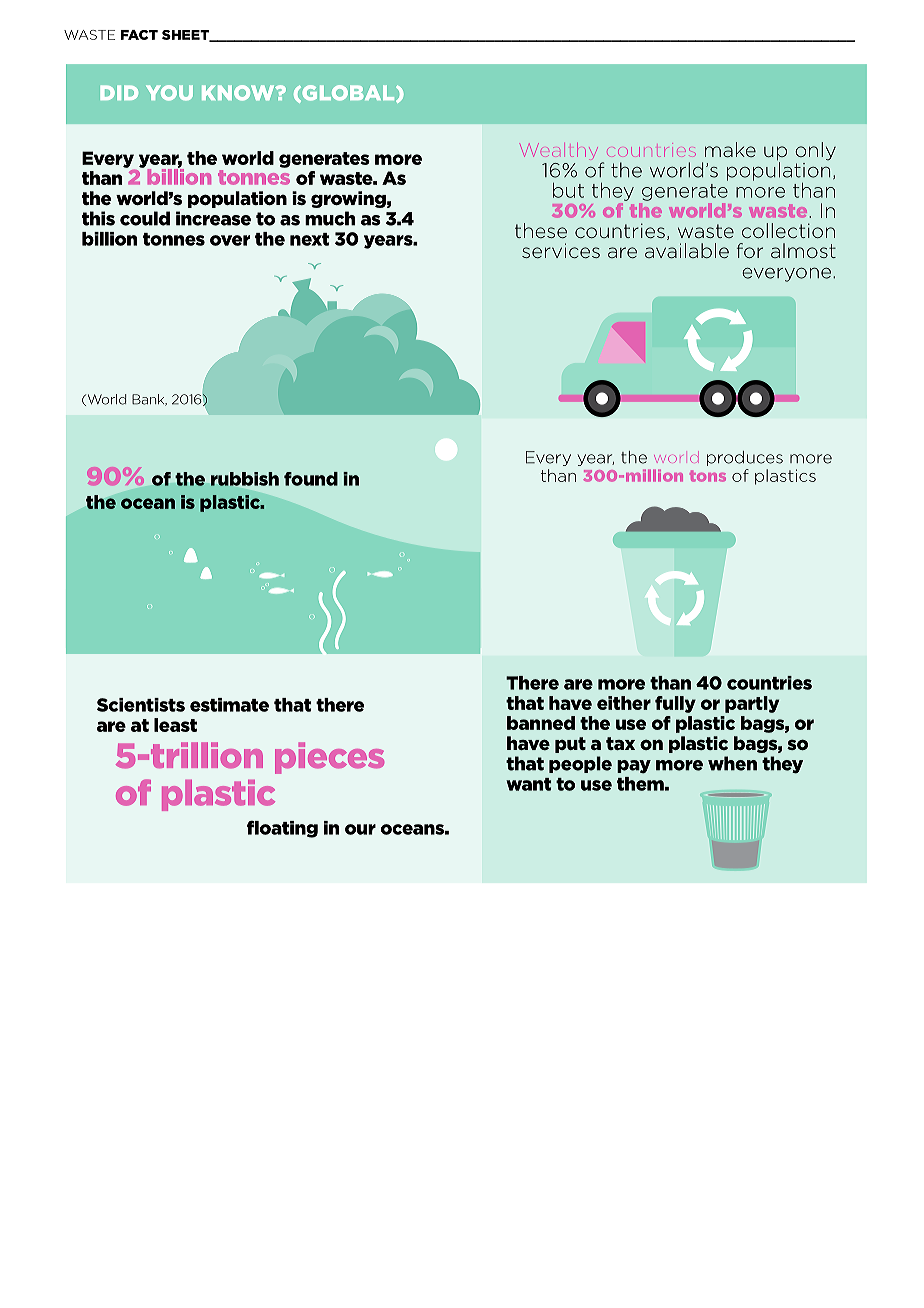 This screenshot has width=924, height=1308. Describe the element at coordinates (541, 723) in the screenshot. I see `banned` at that location.
